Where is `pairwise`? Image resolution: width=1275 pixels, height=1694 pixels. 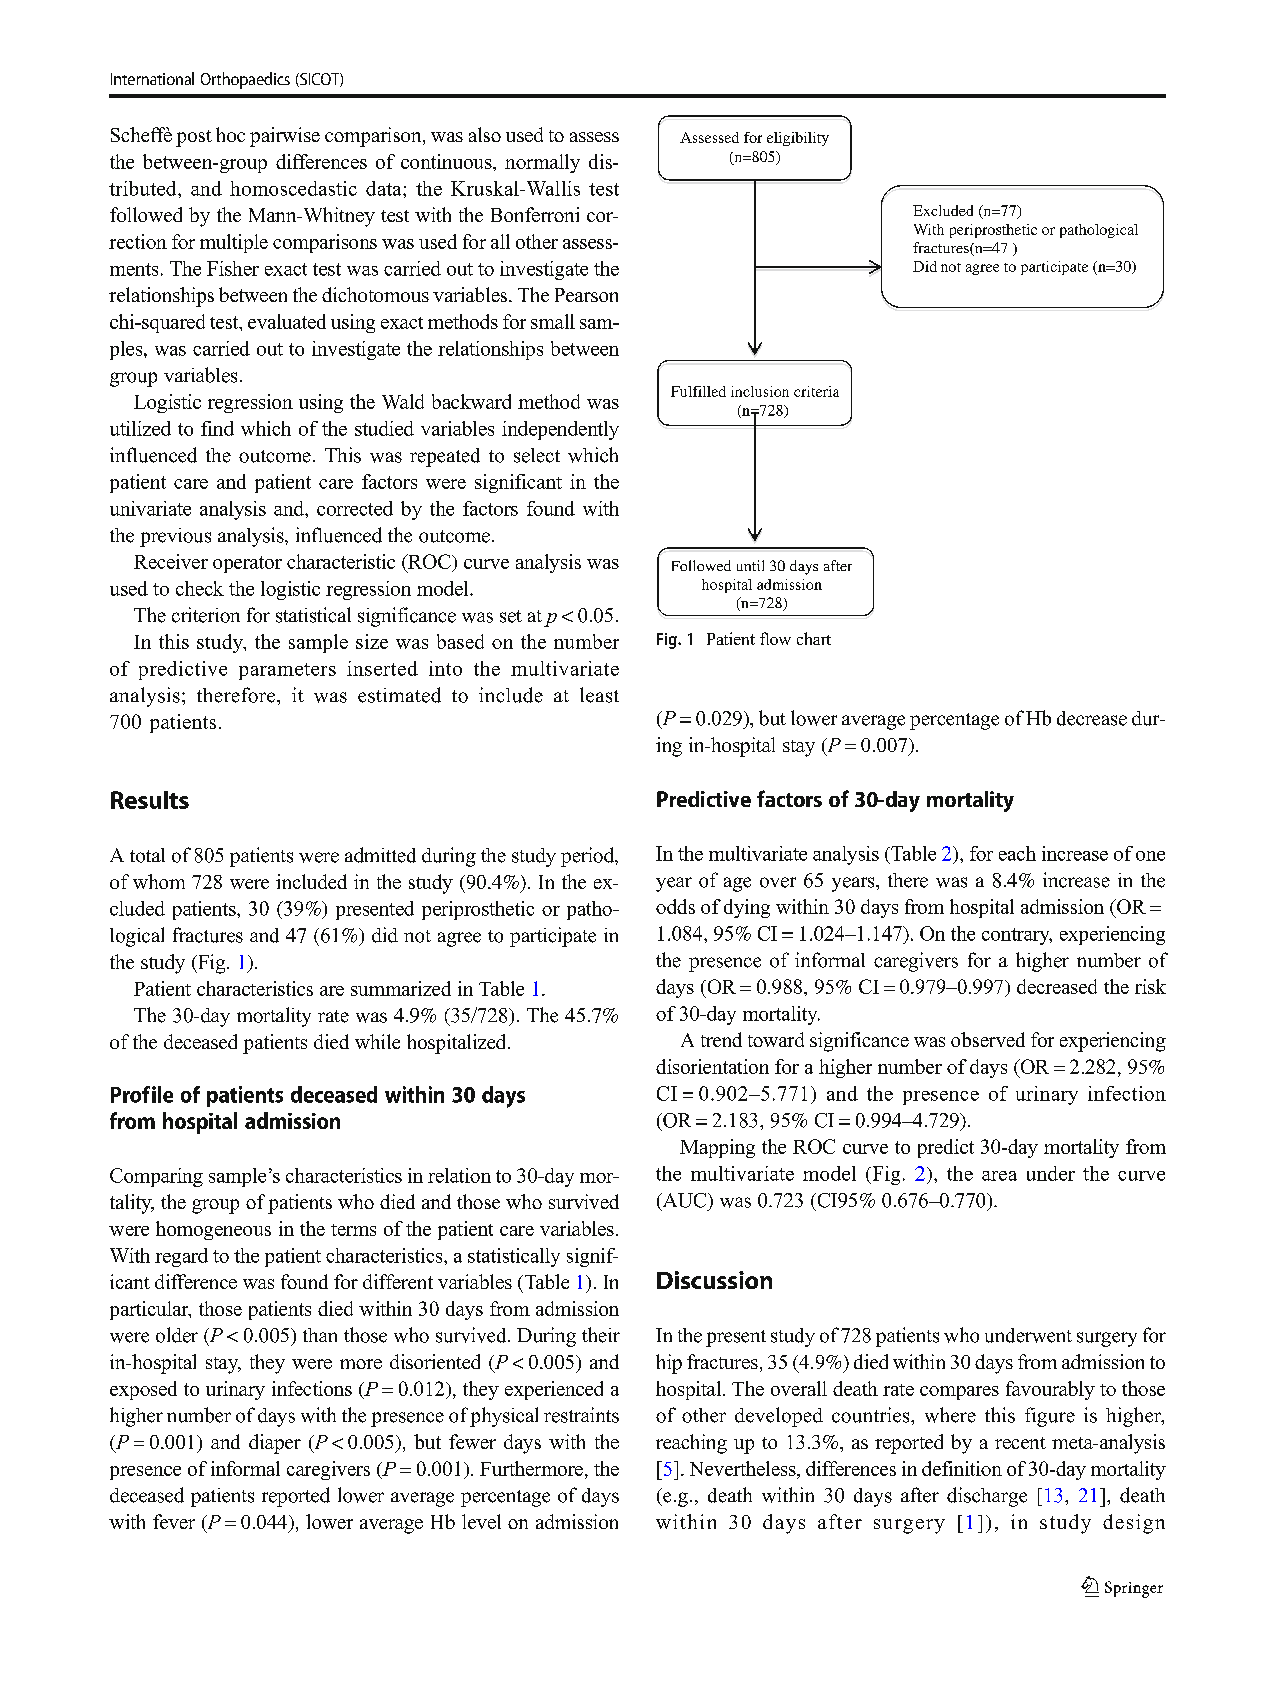 pairwise is located at coordinates (285, 137).
